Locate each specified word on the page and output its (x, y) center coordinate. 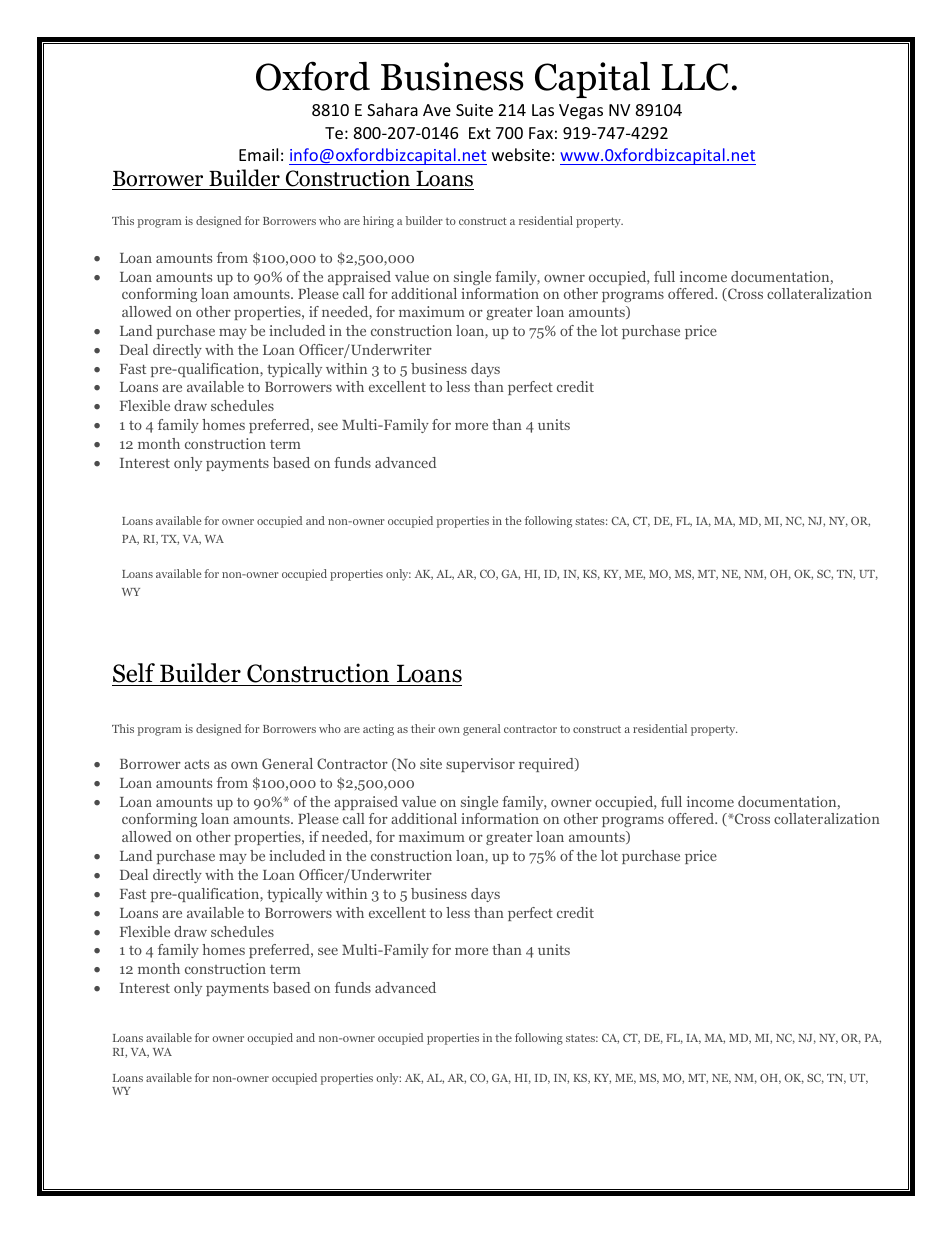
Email (258, 154)
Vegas (581, 112)
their (423, 728)
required (547, 765)
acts (196, 764)
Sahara (392, 109)
